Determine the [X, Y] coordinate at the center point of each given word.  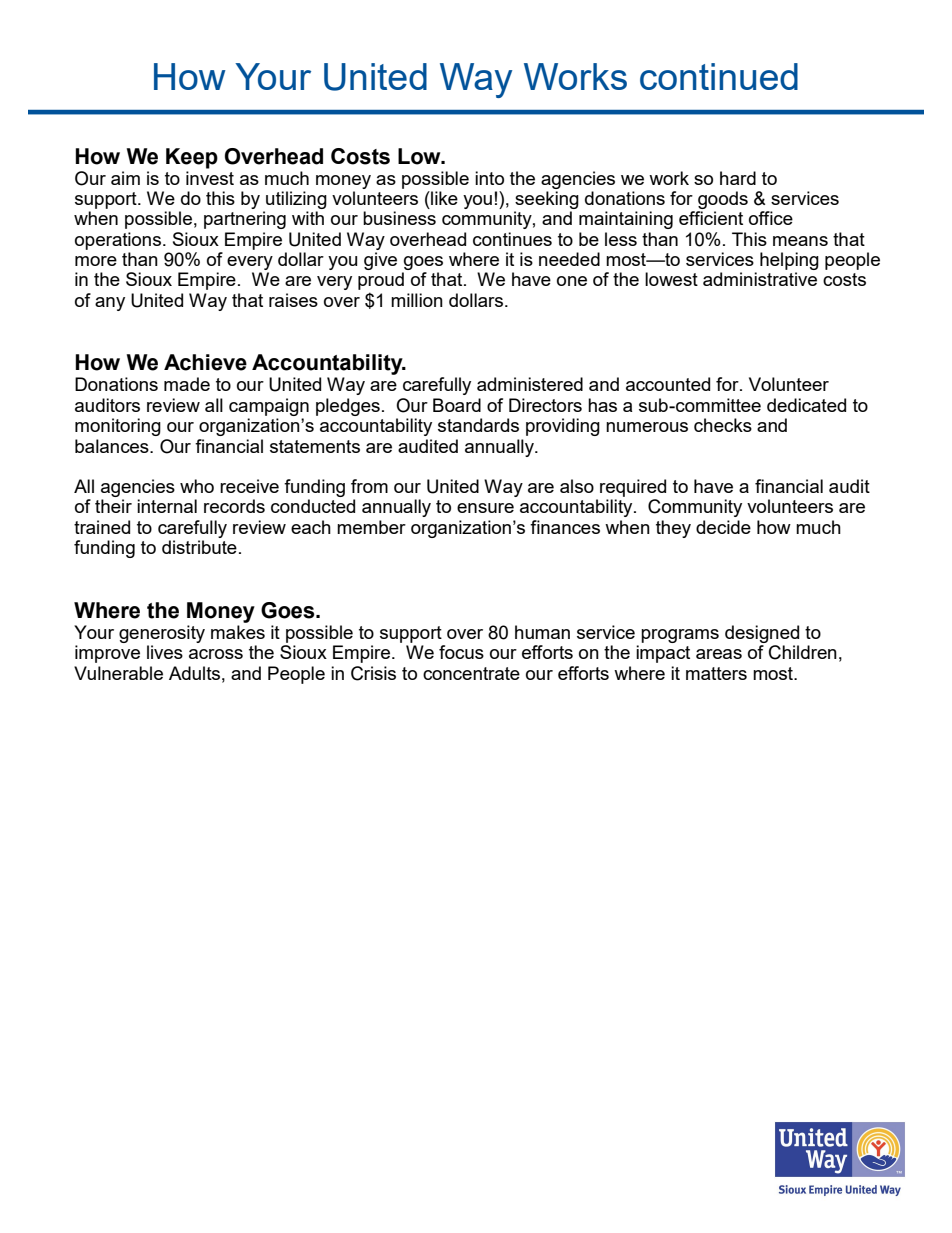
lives [165, 652]
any [110, 304]
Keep [192, 158]
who [197, 486]
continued [719, 76]
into [489, 178]
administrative [760, 279]
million [417, 300]
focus [461, 652]
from [369, 486]
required [633, 488]
